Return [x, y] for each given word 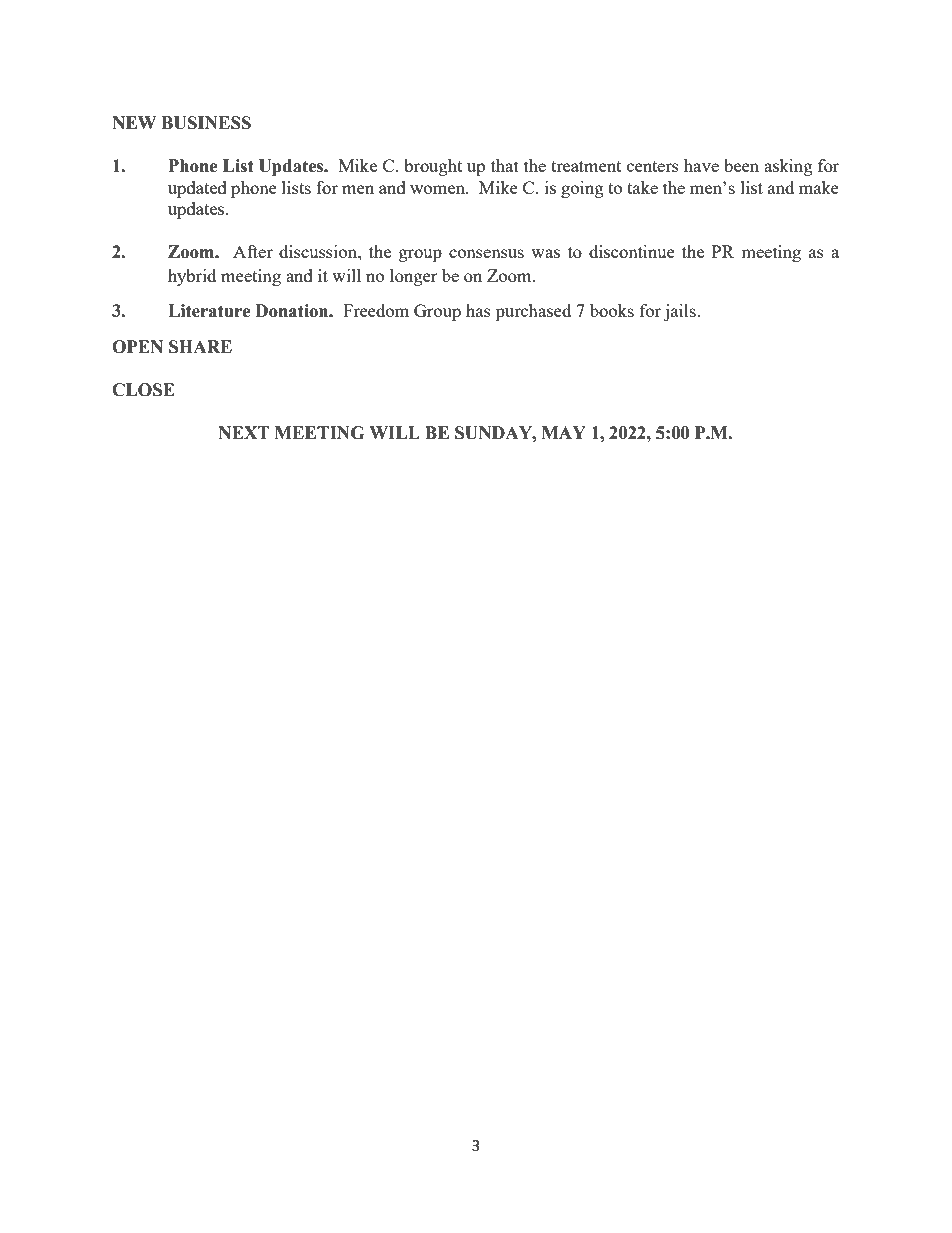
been [741, 165]
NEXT [244, 432]
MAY [564, 432]
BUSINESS [206, 123]
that [505, 165]
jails [681, 312]
